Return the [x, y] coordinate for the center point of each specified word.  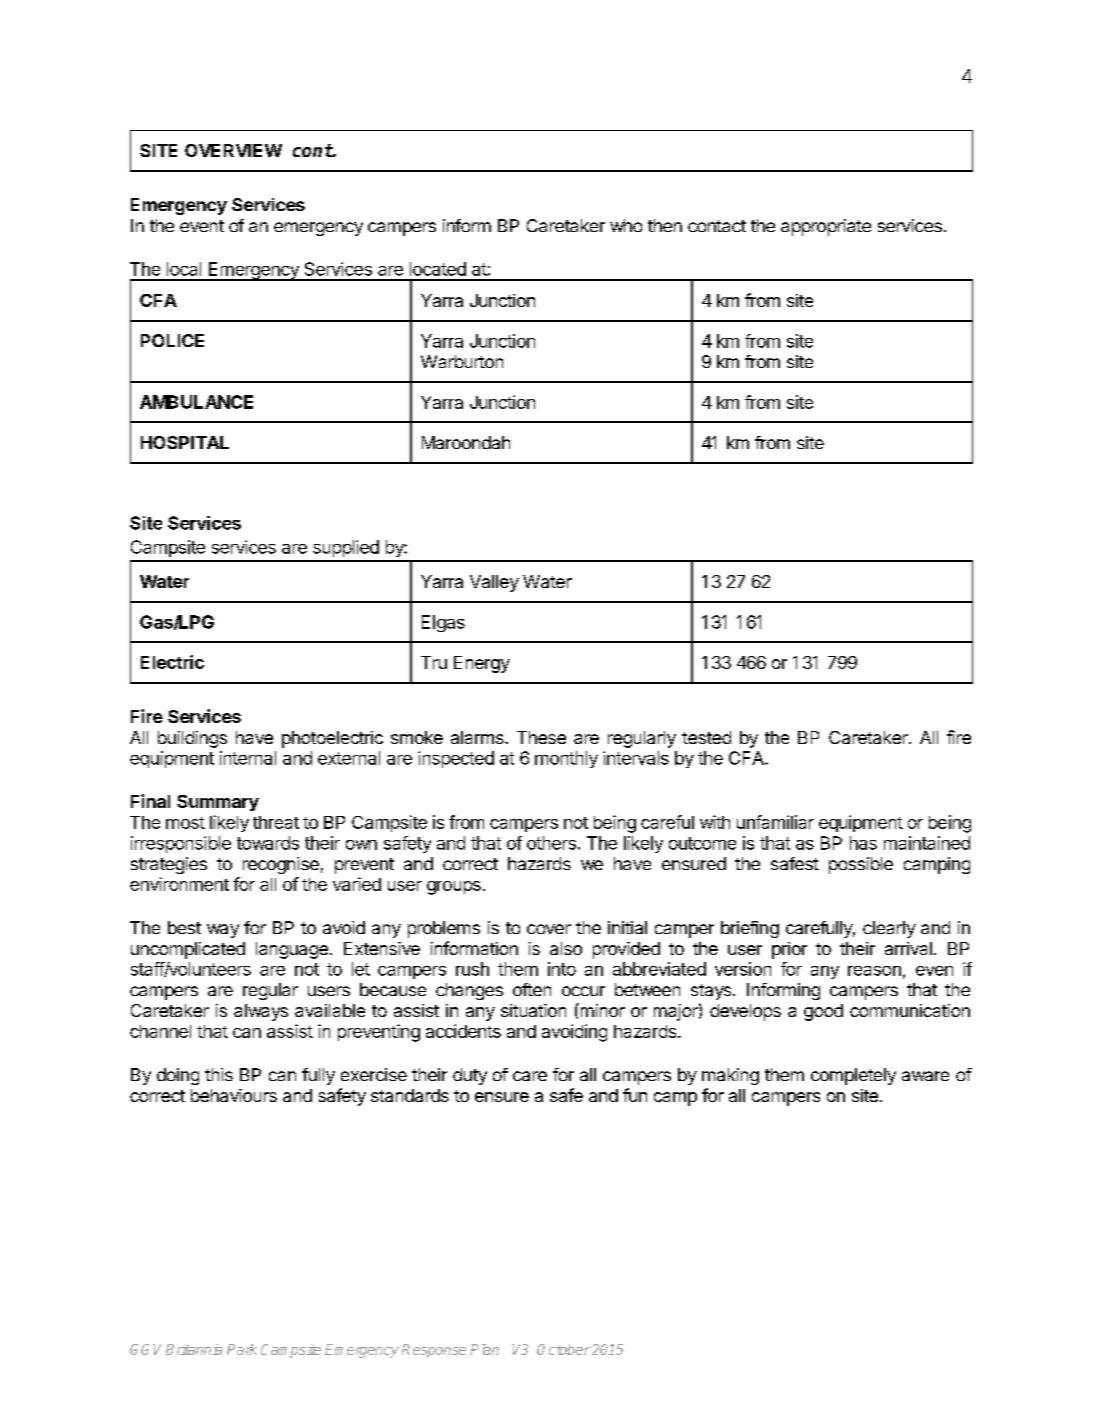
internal [248, 758]
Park [242, 1349]
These [541, 737]
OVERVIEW [233, 150]
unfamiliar [775, 822]
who [626, 225]
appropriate [826, 227]
